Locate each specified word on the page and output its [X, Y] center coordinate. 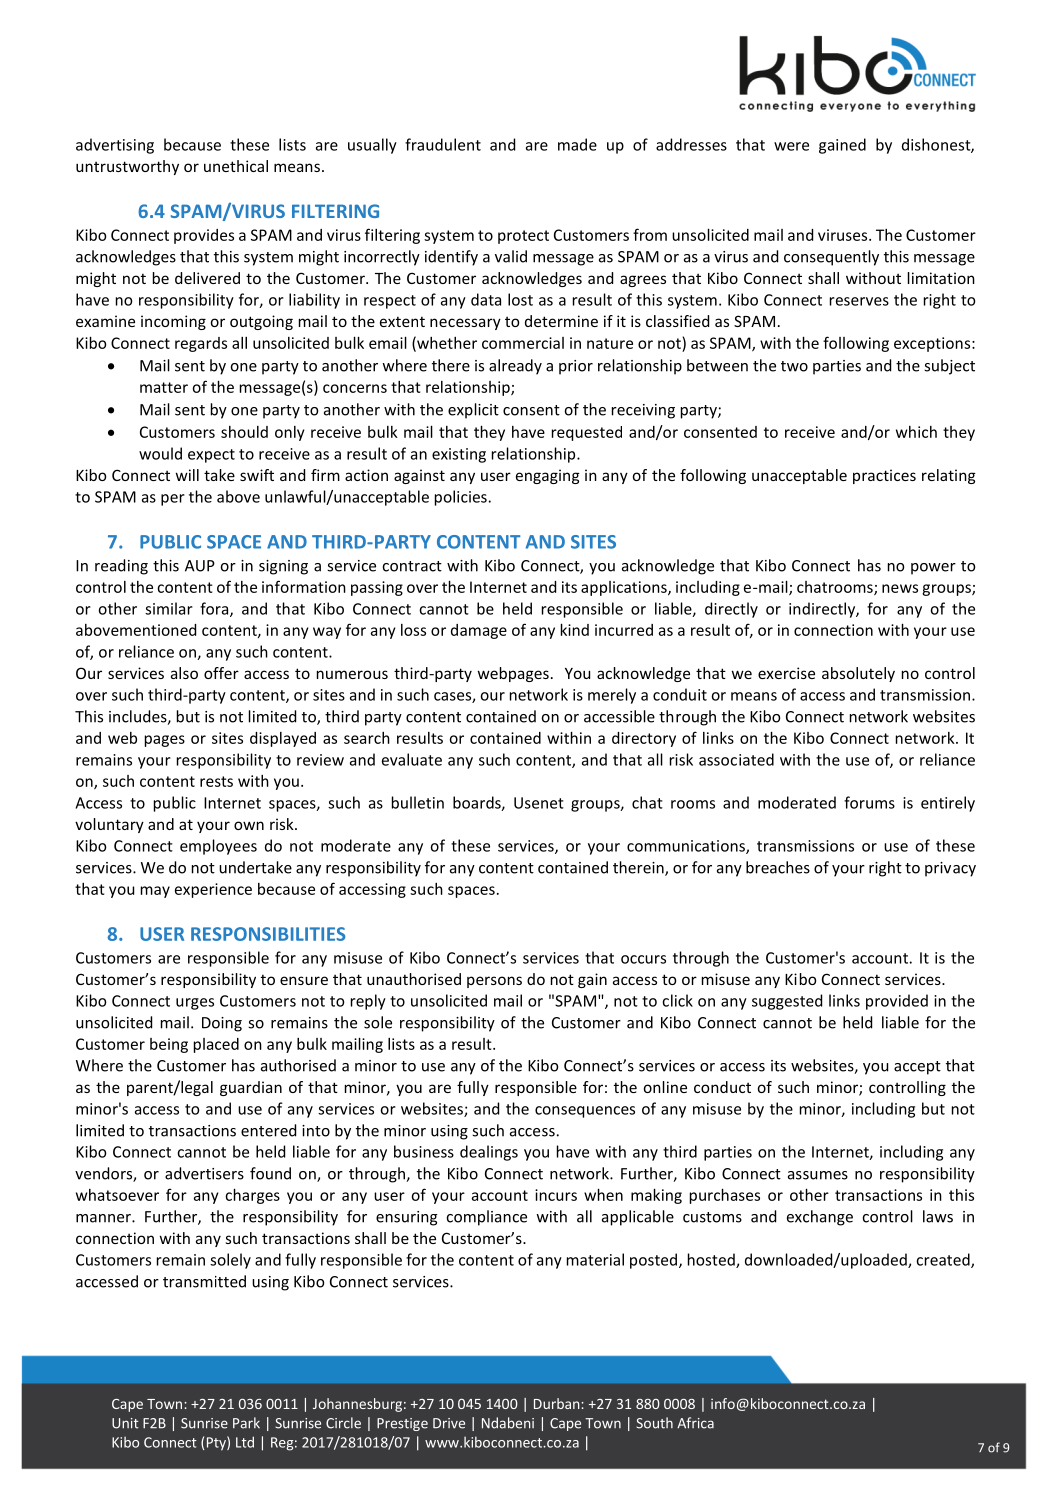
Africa [695, 1423]
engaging [548, 476]
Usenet [539, 803]
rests [216, 781]
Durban [557, 1403]
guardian [251, 1088]
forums [869, 802]
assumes [818, 1175]
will [187, 475]
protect [523, 237]
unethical [236, 166]
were [791, 146]
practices [884, 476]
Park [246, 1423]
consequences [585, 1112]
